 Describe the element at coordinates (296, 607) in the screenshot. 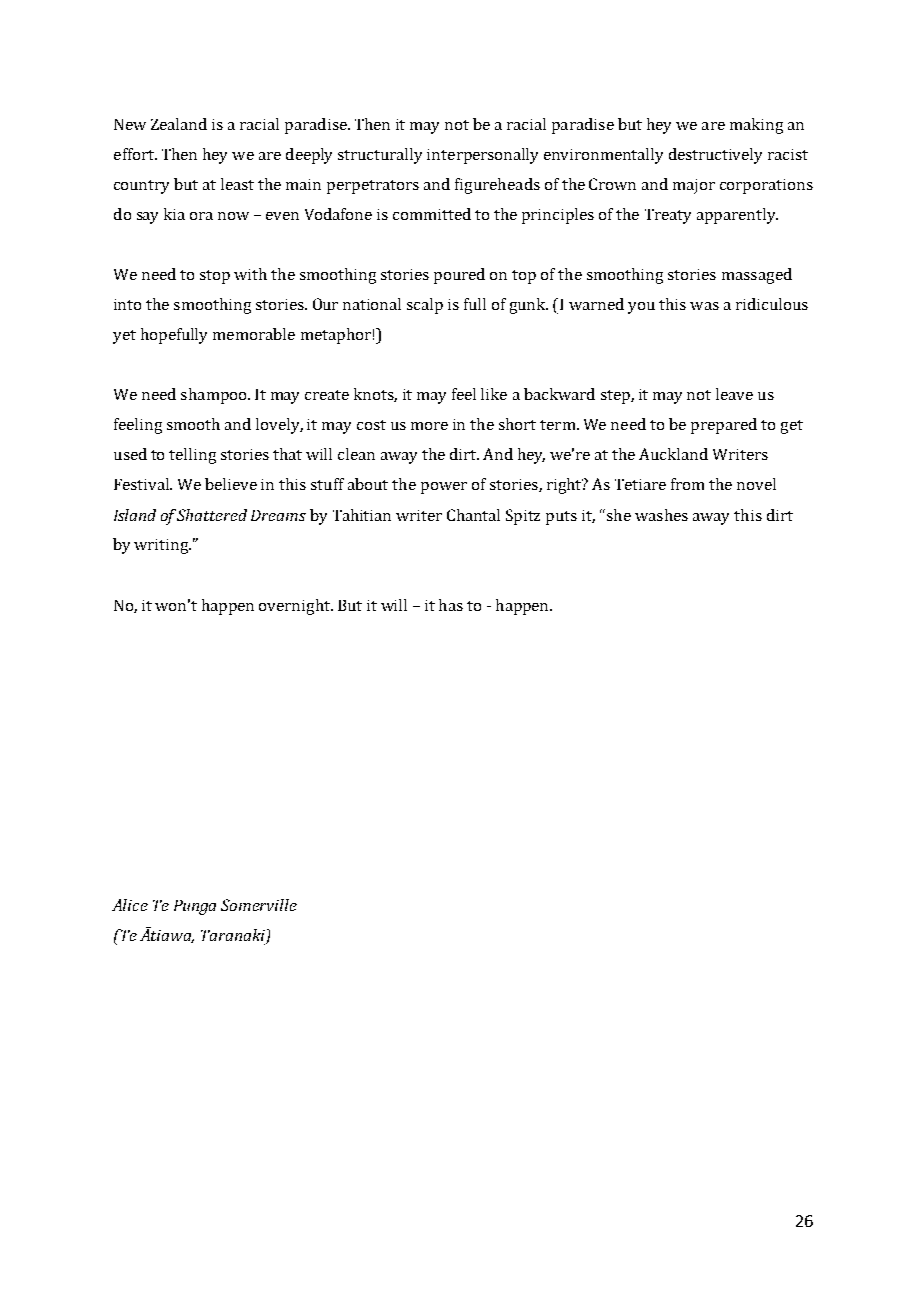

I see `overnight` at that location.
